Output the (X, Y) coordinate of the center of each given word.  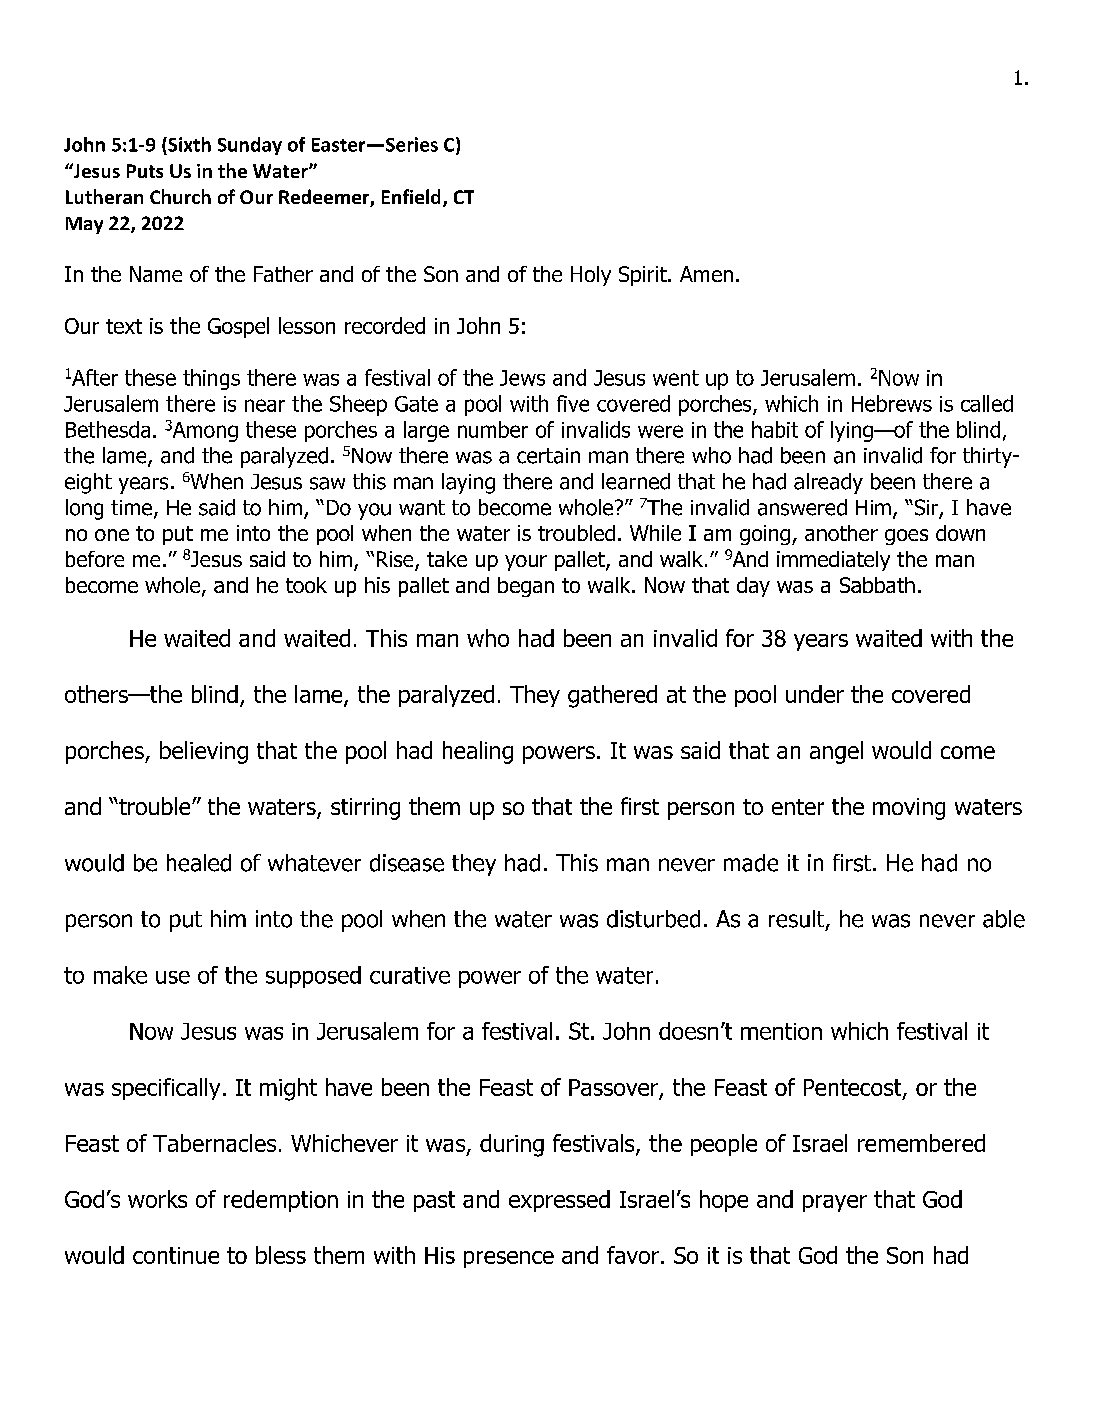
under (815, 694)
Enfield (411, 196)
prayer (835, 1203)
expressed (559, 1201)
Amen (706, 274)
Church (180, 196)
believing (204, 752)
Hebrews (892, 403)
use (173, 977)
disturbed (653, 919)
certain (548, 456)
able (1004, 919)
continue (176, 1255)
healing (478, 752)
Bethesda (108, 429)
